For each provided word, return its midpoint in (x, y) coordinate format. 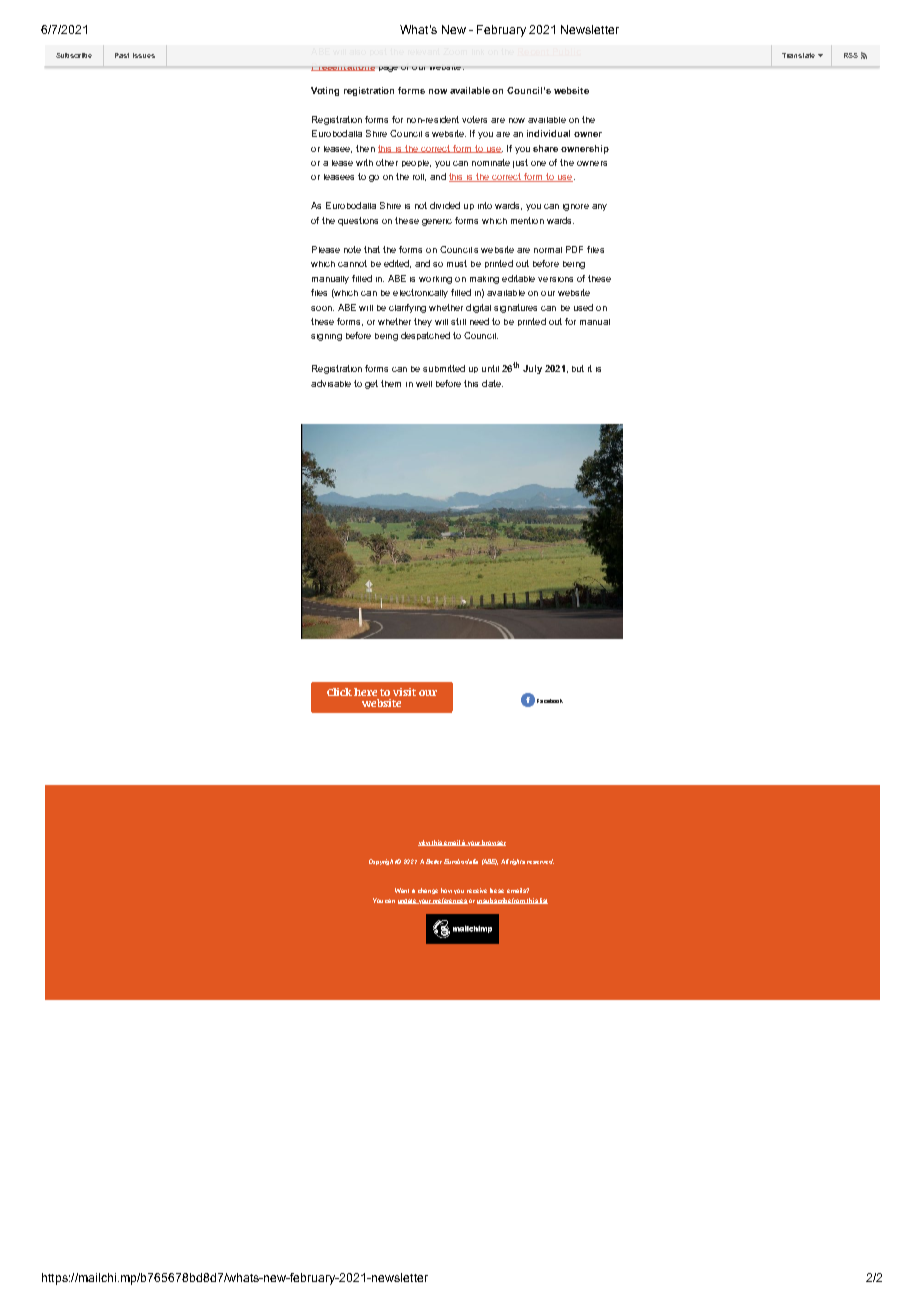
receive (477, 890)
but (578, 368)
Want (402, 890)
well (424, 384)
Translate (798, 55)
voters (474, 119)
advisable (331, 383)
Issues (144, 55)
